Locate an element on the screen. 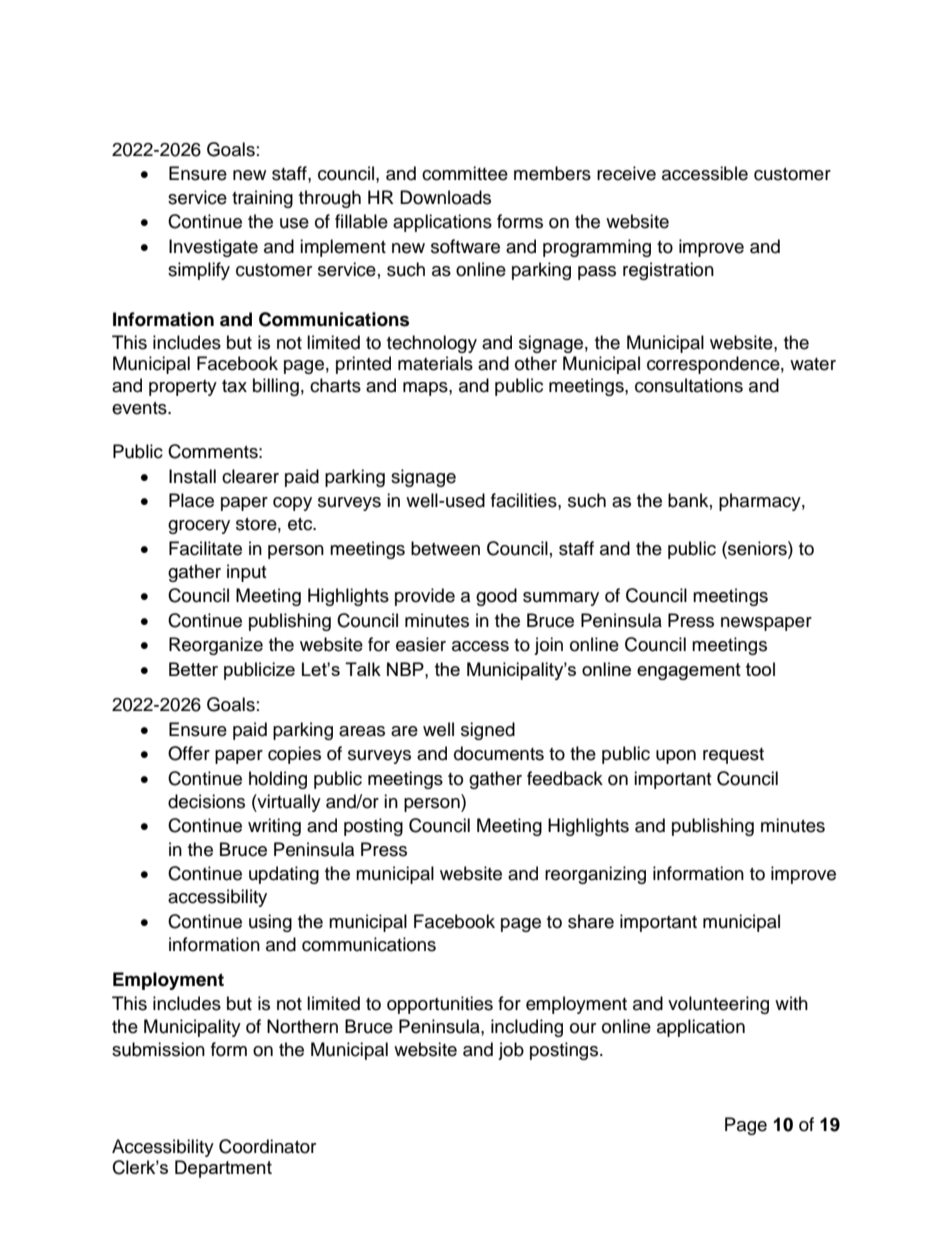  tool is located at coordinates (760, 669).
